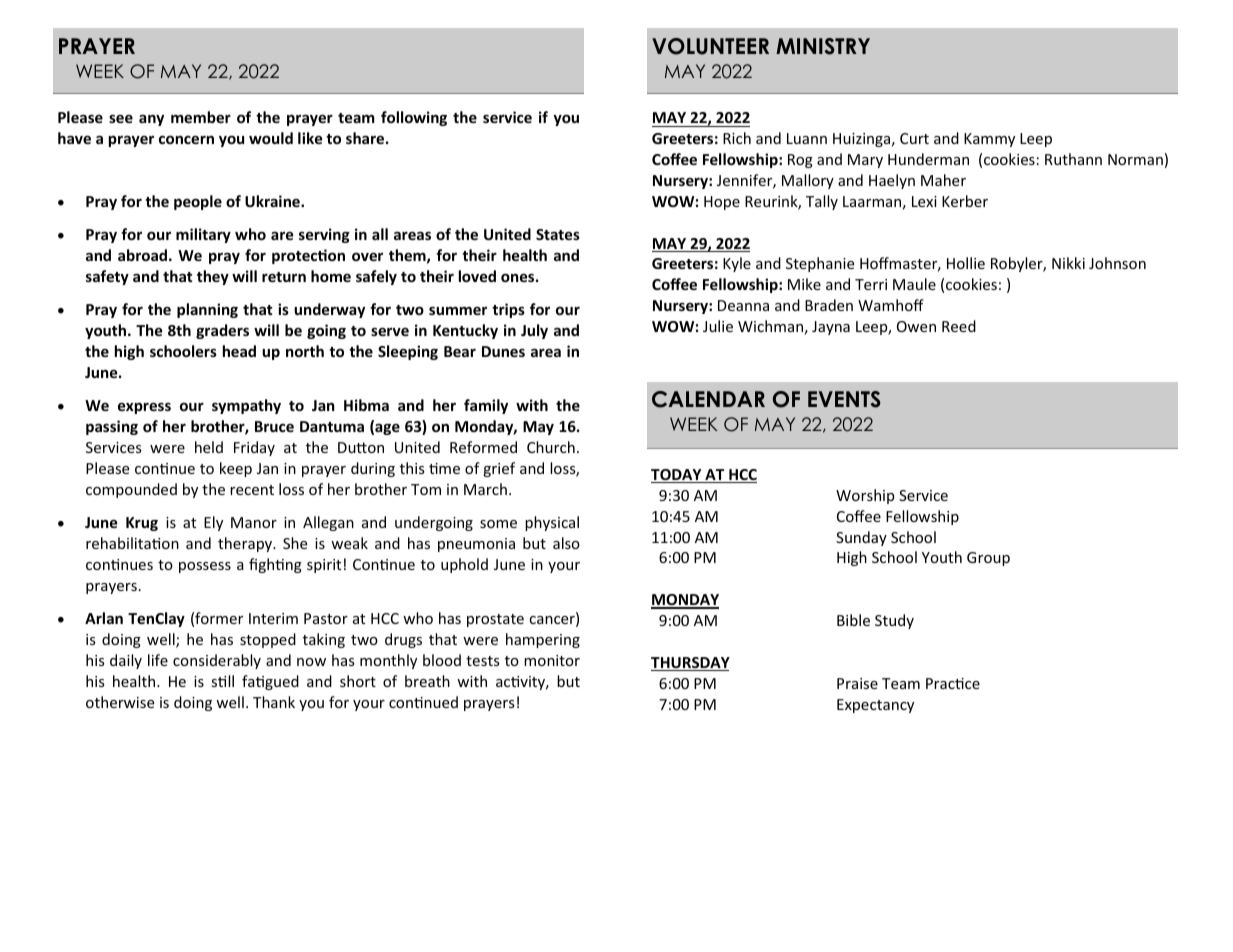 This image has width=1233, height=952. What do you see at coordinates (823, 46) in the image?
I see `MINISTRY` at bounding box center [823, 46].
